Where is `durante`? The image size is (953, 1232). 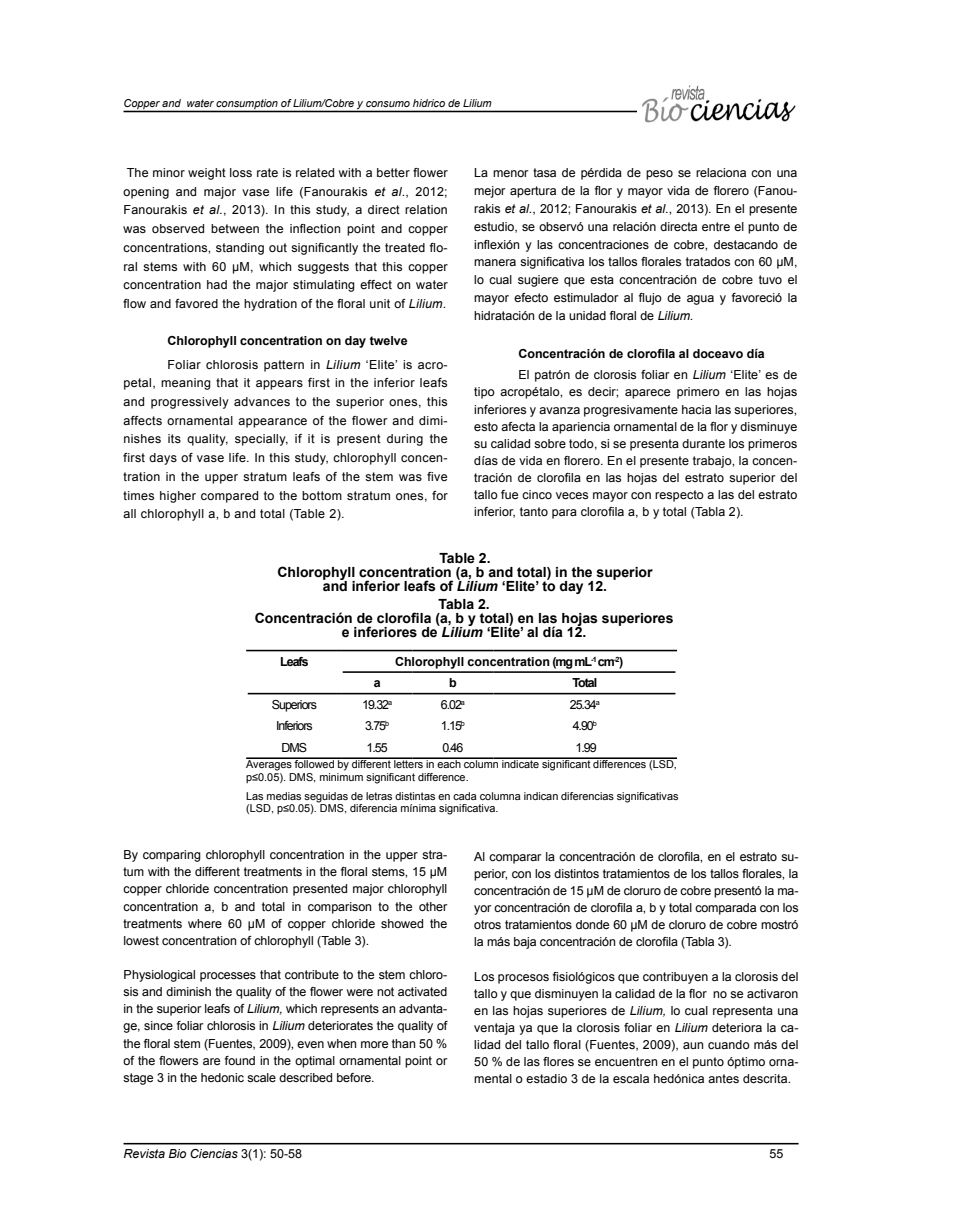 durante is located at coordinates (703, 443).
